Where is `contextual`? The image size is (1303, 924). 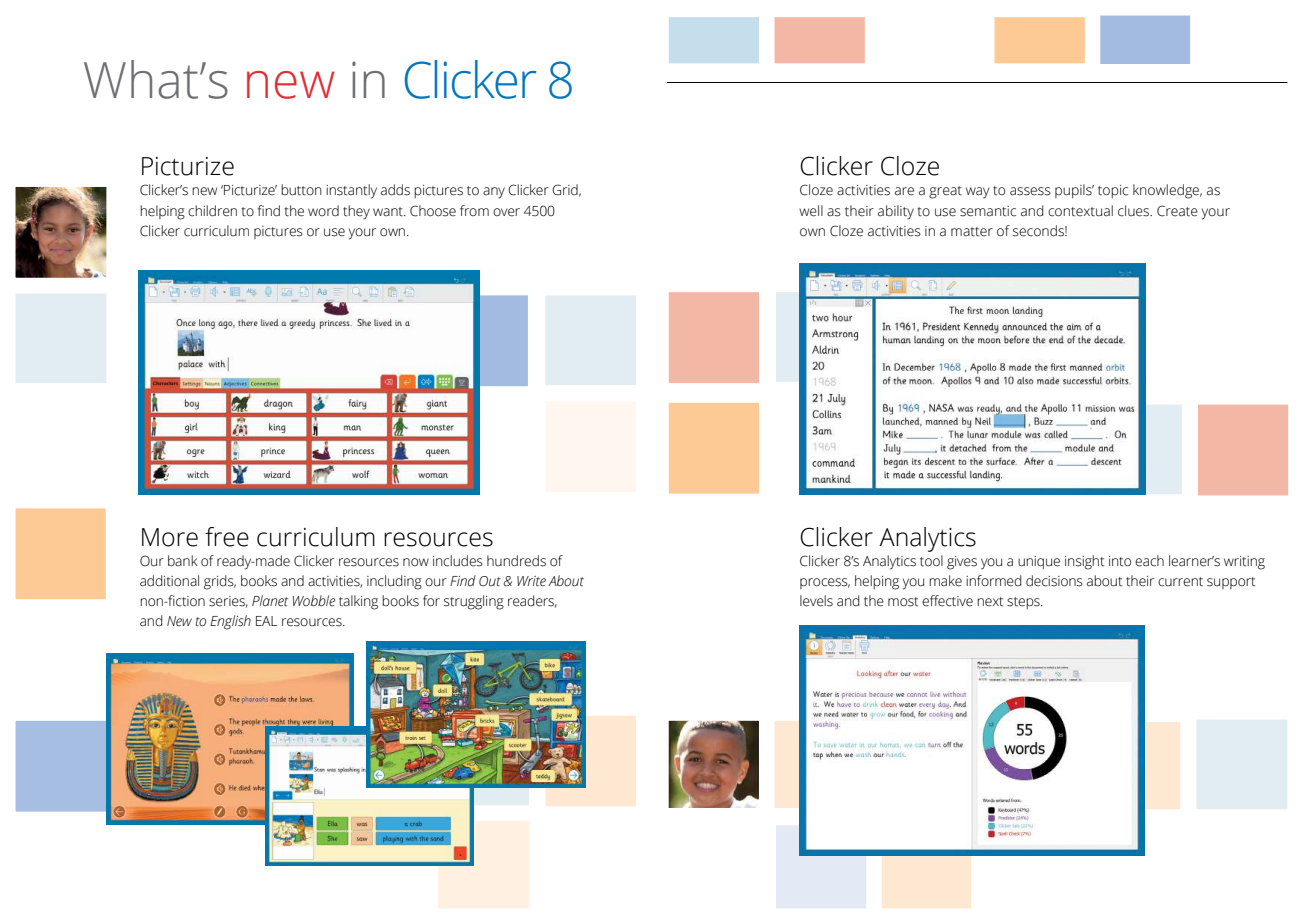
contextual is located at coordinates (1080, 211).
